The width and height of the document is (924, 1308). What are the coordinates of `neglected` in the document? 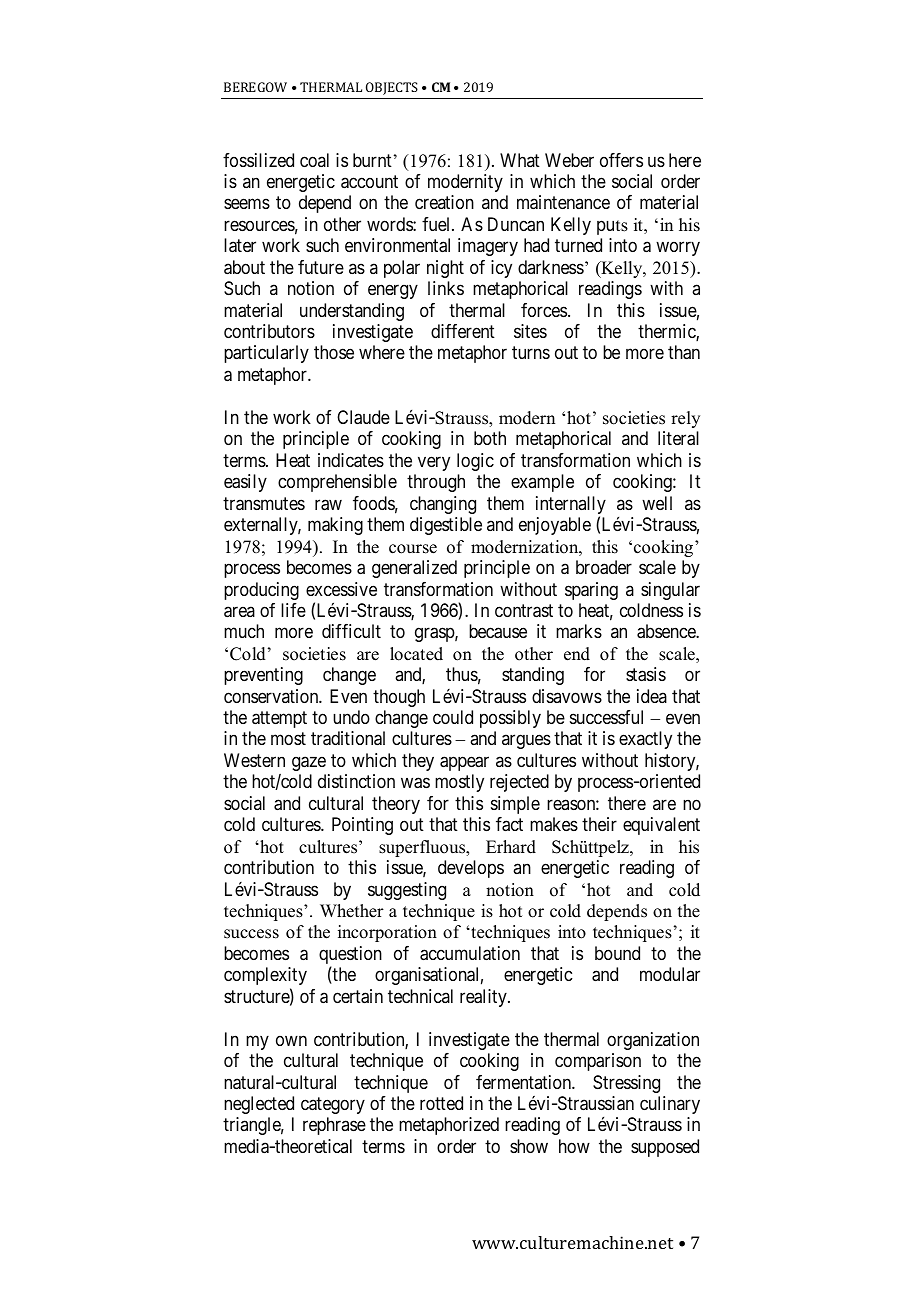 It's located at (259, 1105).
